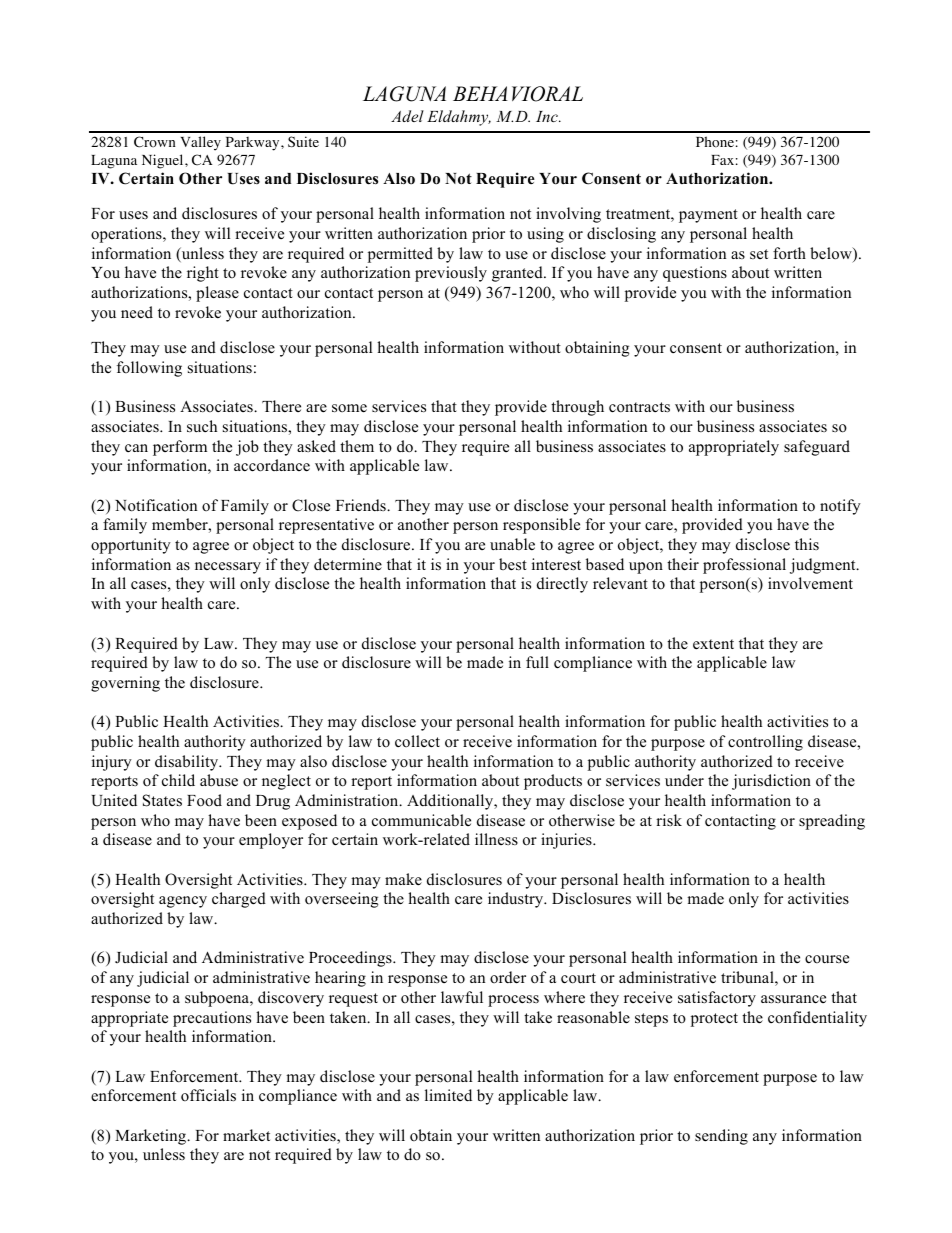  I want to click on limited, so click(448, 1095).
